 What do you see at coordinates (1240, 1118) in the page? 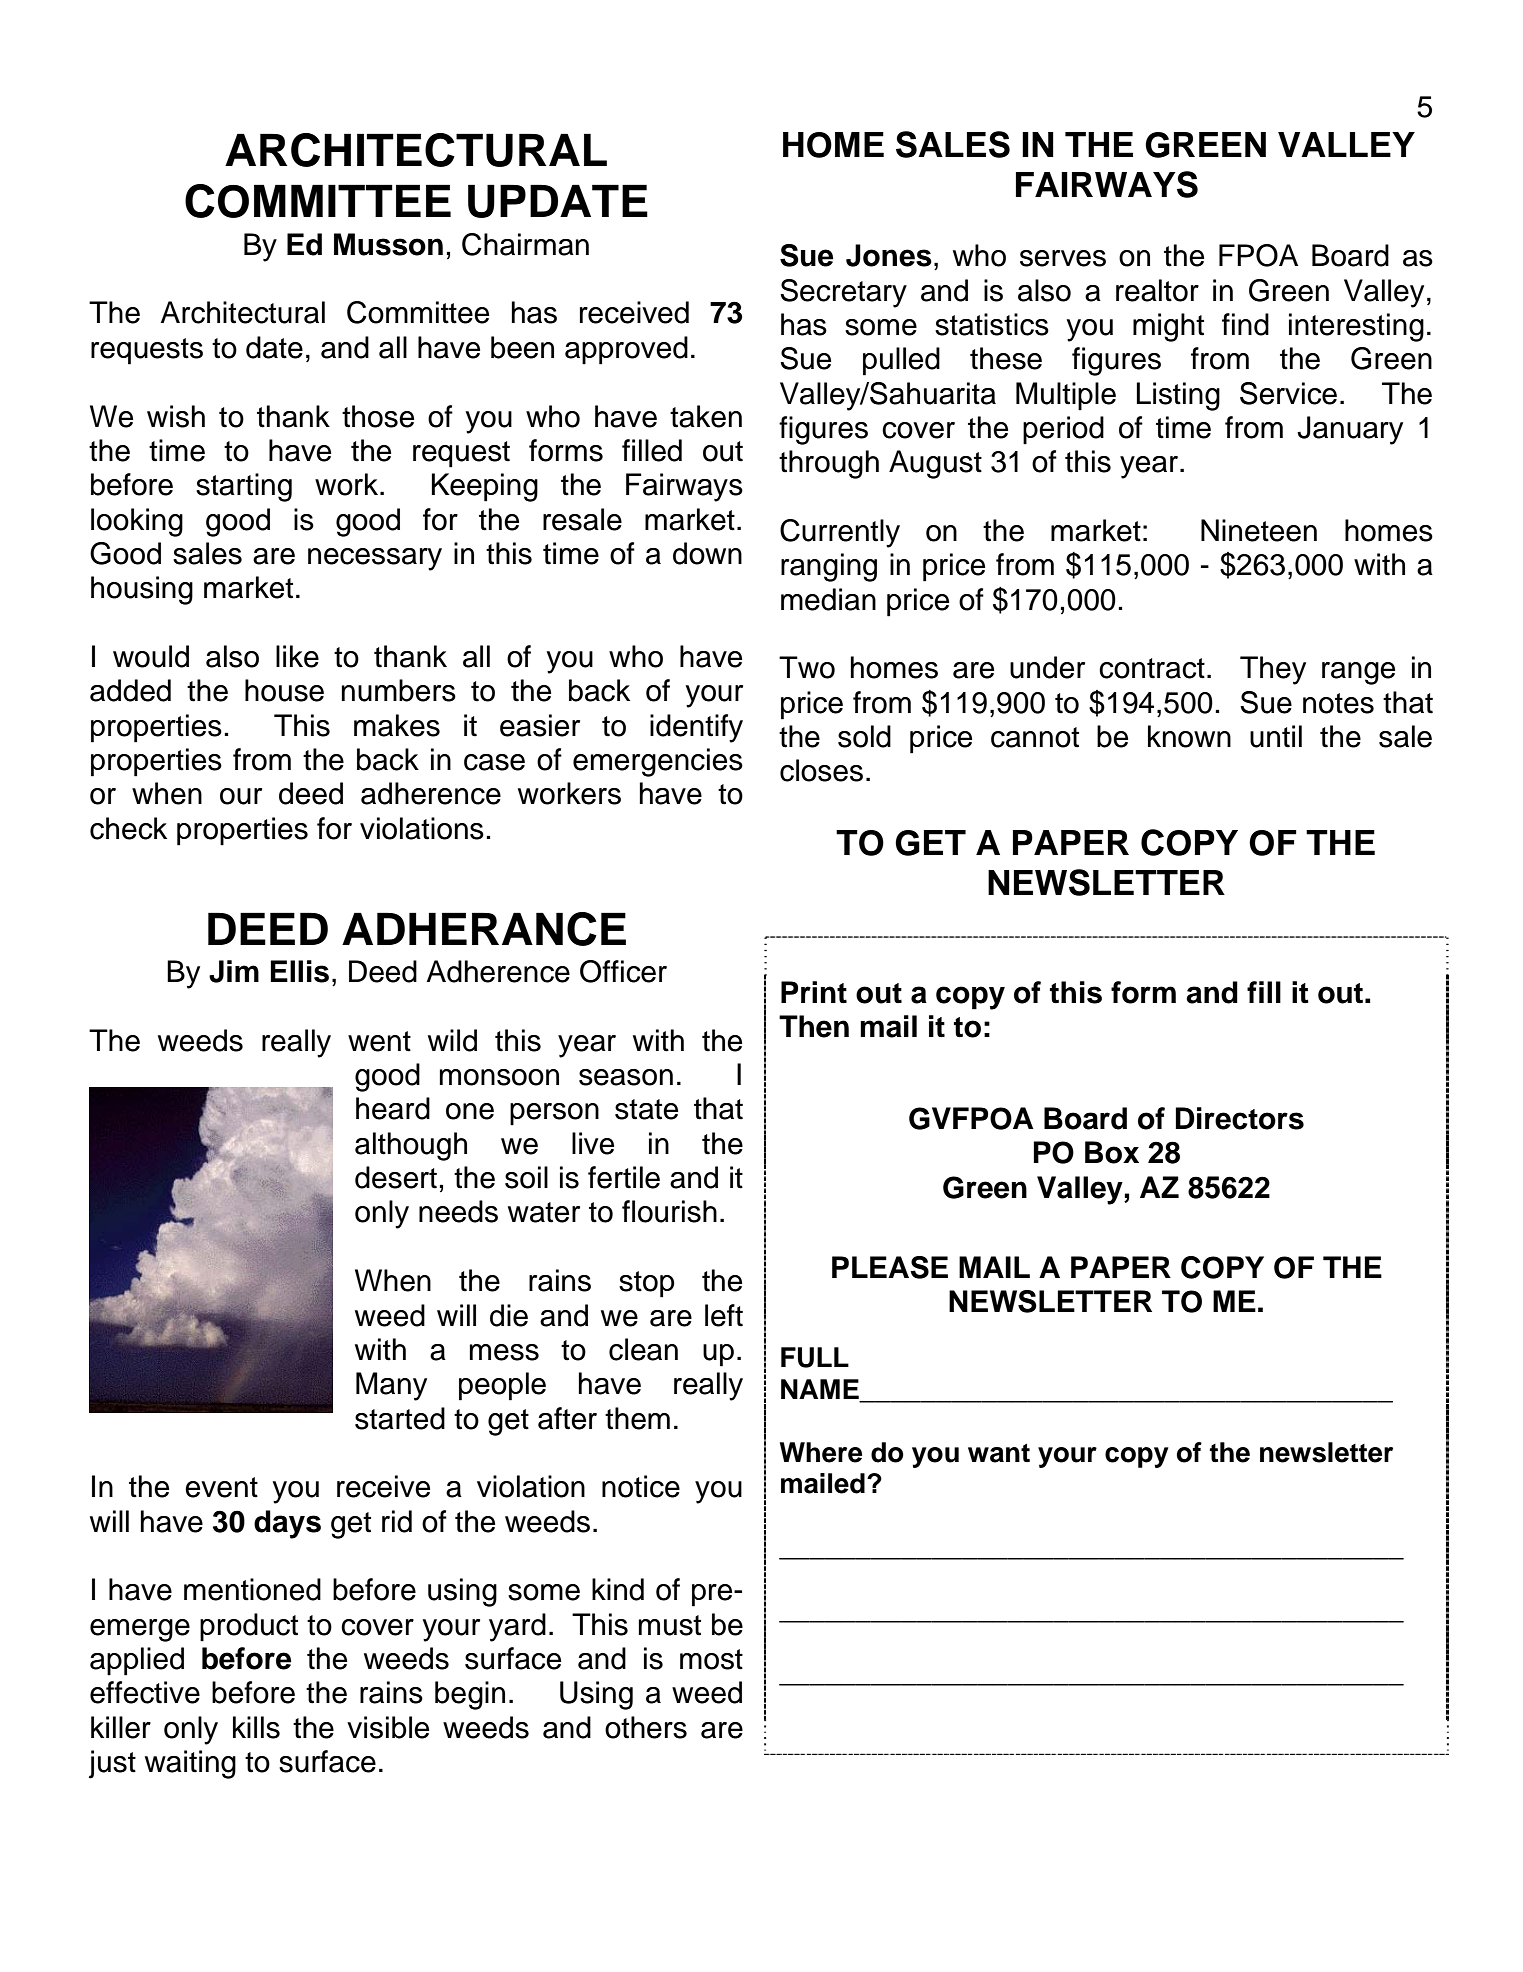
I see `Directors` at bounding box center [1240, 1118].
